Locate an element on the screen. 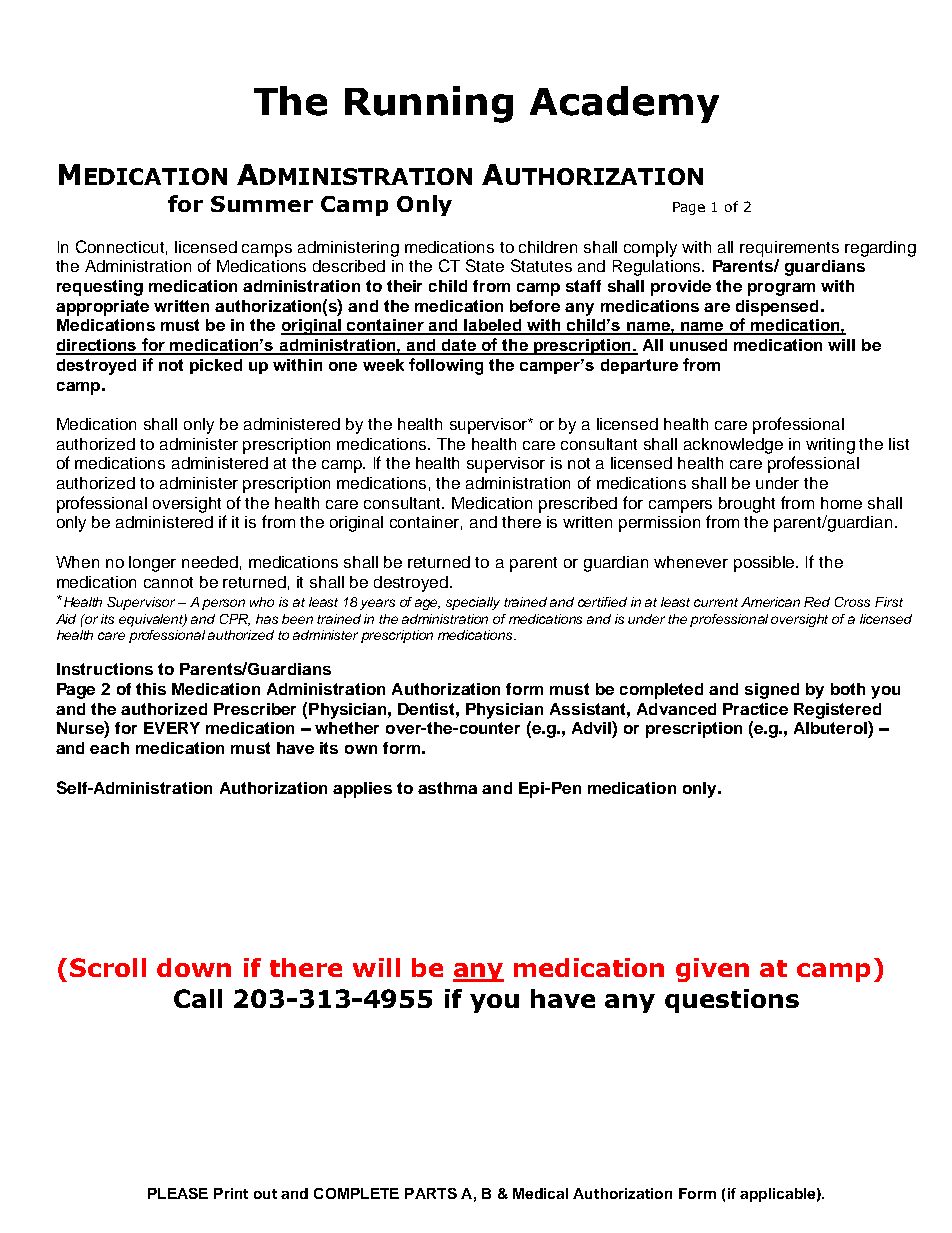 The height and width of the screenshot is (1233, 952). down is located at coordinates (194, 967).
